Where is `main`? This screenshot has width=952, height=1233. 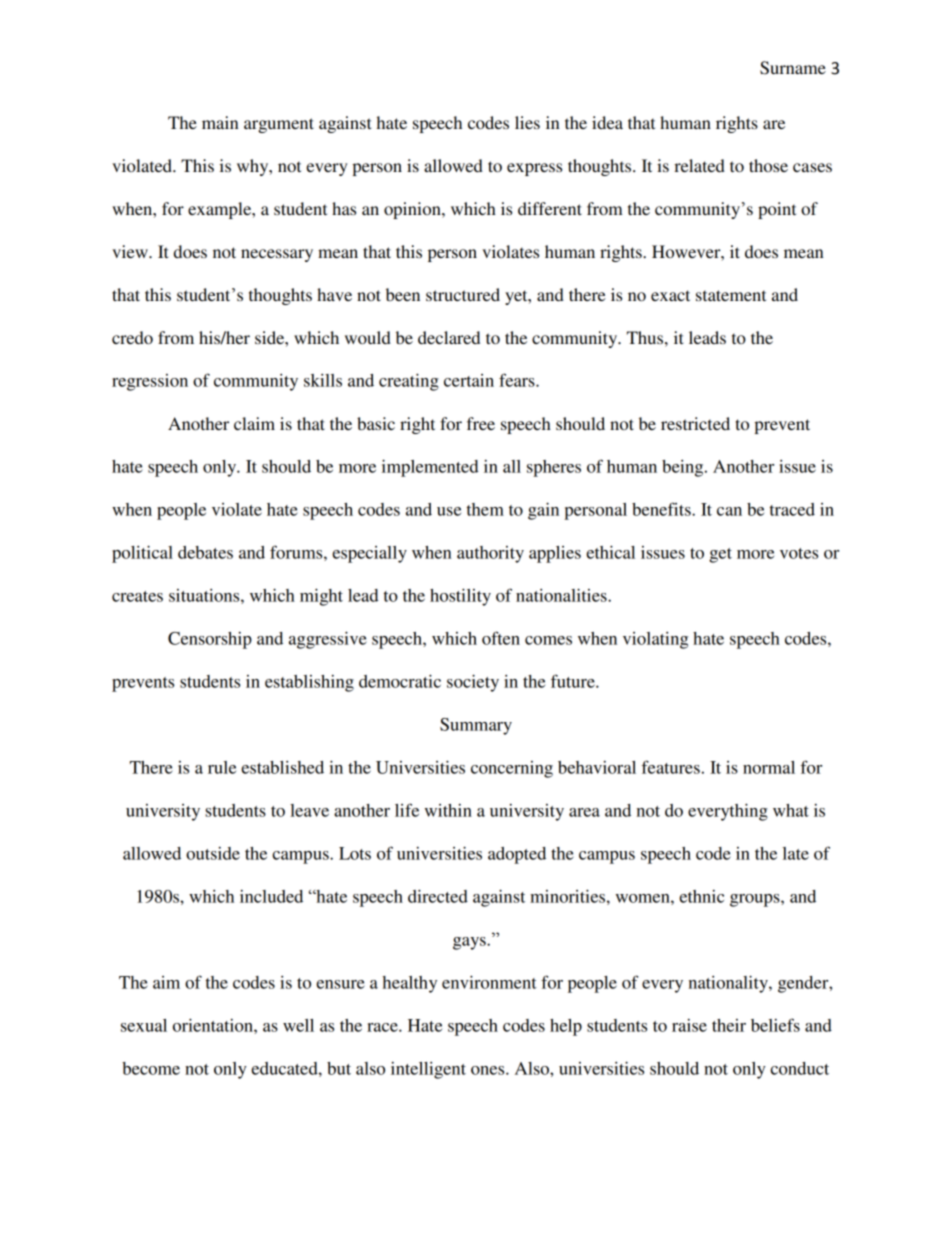 main is located at coordinates (220, 122).
